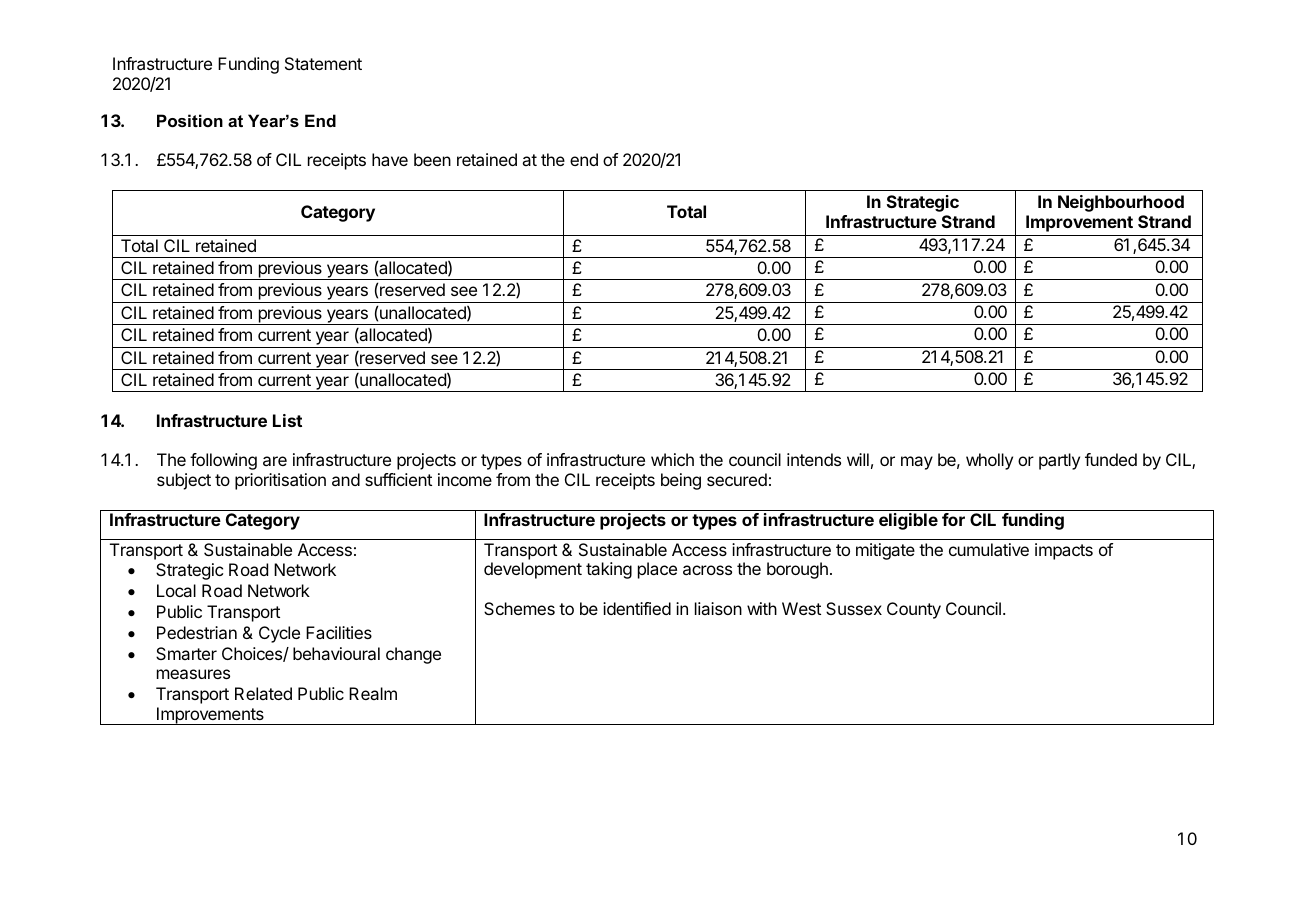 The height and width of the screenshot is (924, 1308). What do you see at coordinates (672, 459) in the screenshot?
I see `which` at bounding box center [672, 459].
